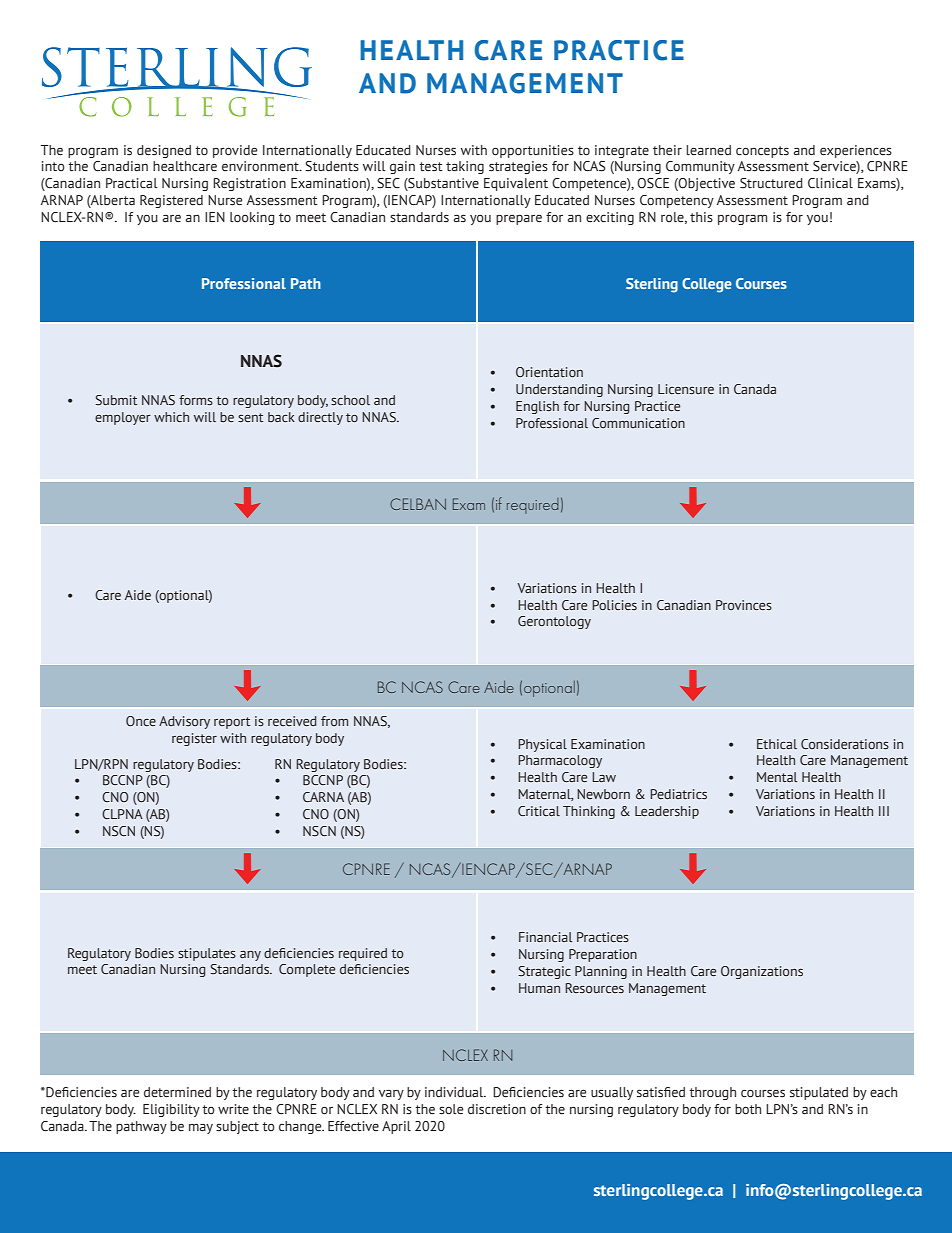  What do you see at coordinates (132, 183) in the image?
I see `Practical` at bounding box center [132, 183].
